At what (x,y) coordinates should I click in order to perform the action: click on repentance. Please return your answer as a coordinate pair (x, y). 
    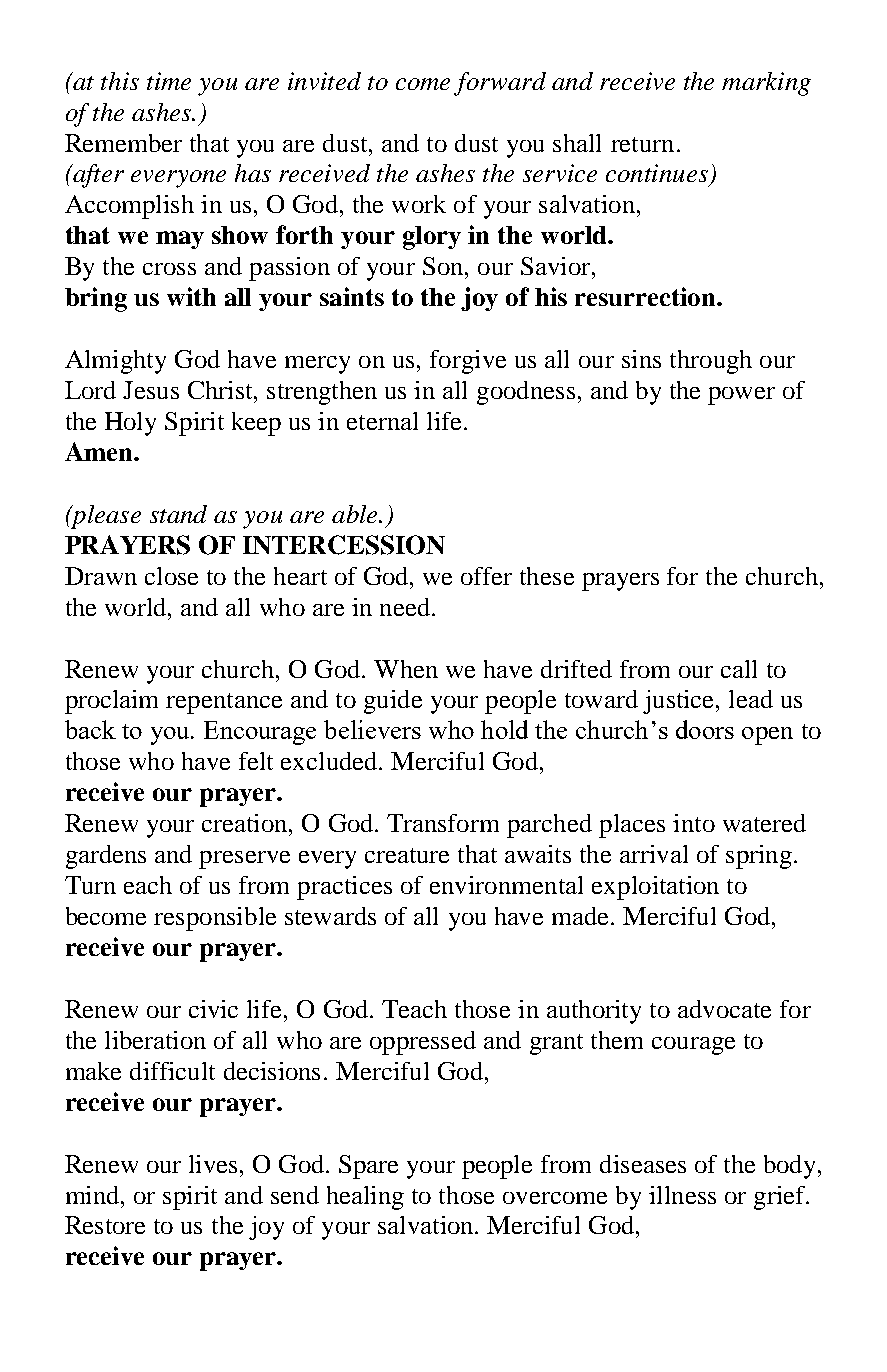
    Looking at the image, I should click on (224, 703).
